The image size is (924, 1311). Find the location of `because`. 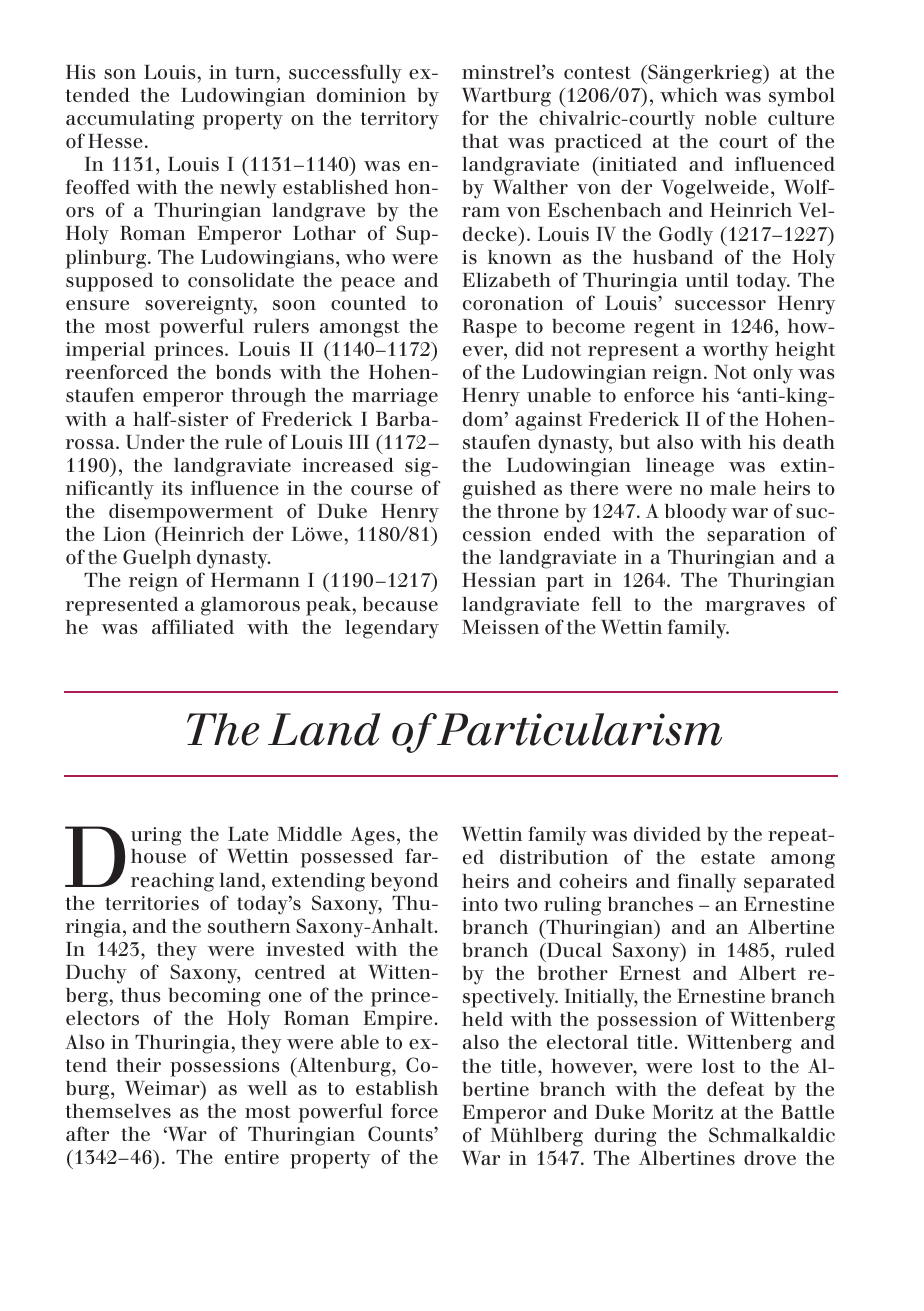

because is located at coordinates (400, 604).
